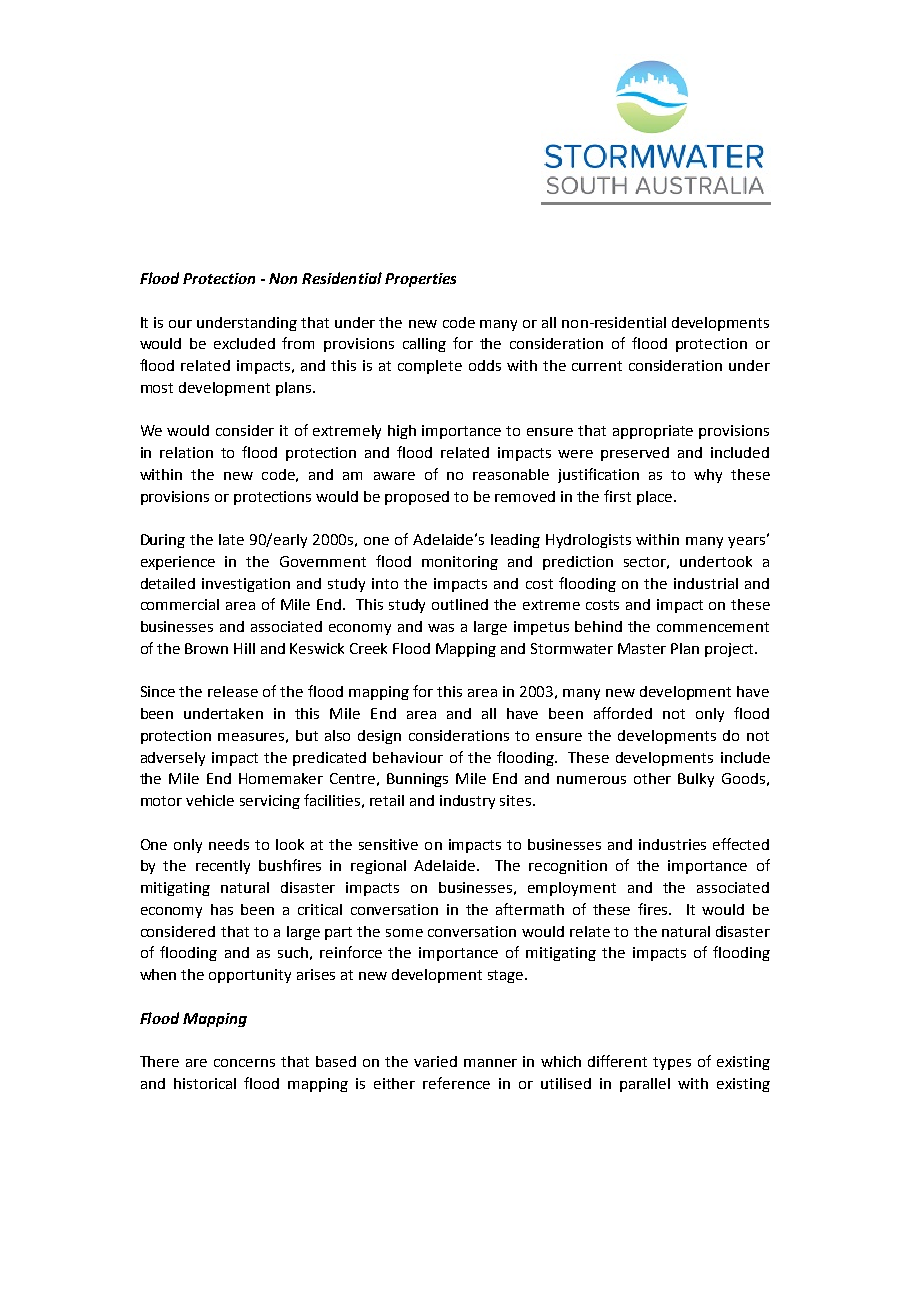  What do you see at coordinates (597, 366) in the screenshot?
I see `current` at bounding box center [597, 366].
